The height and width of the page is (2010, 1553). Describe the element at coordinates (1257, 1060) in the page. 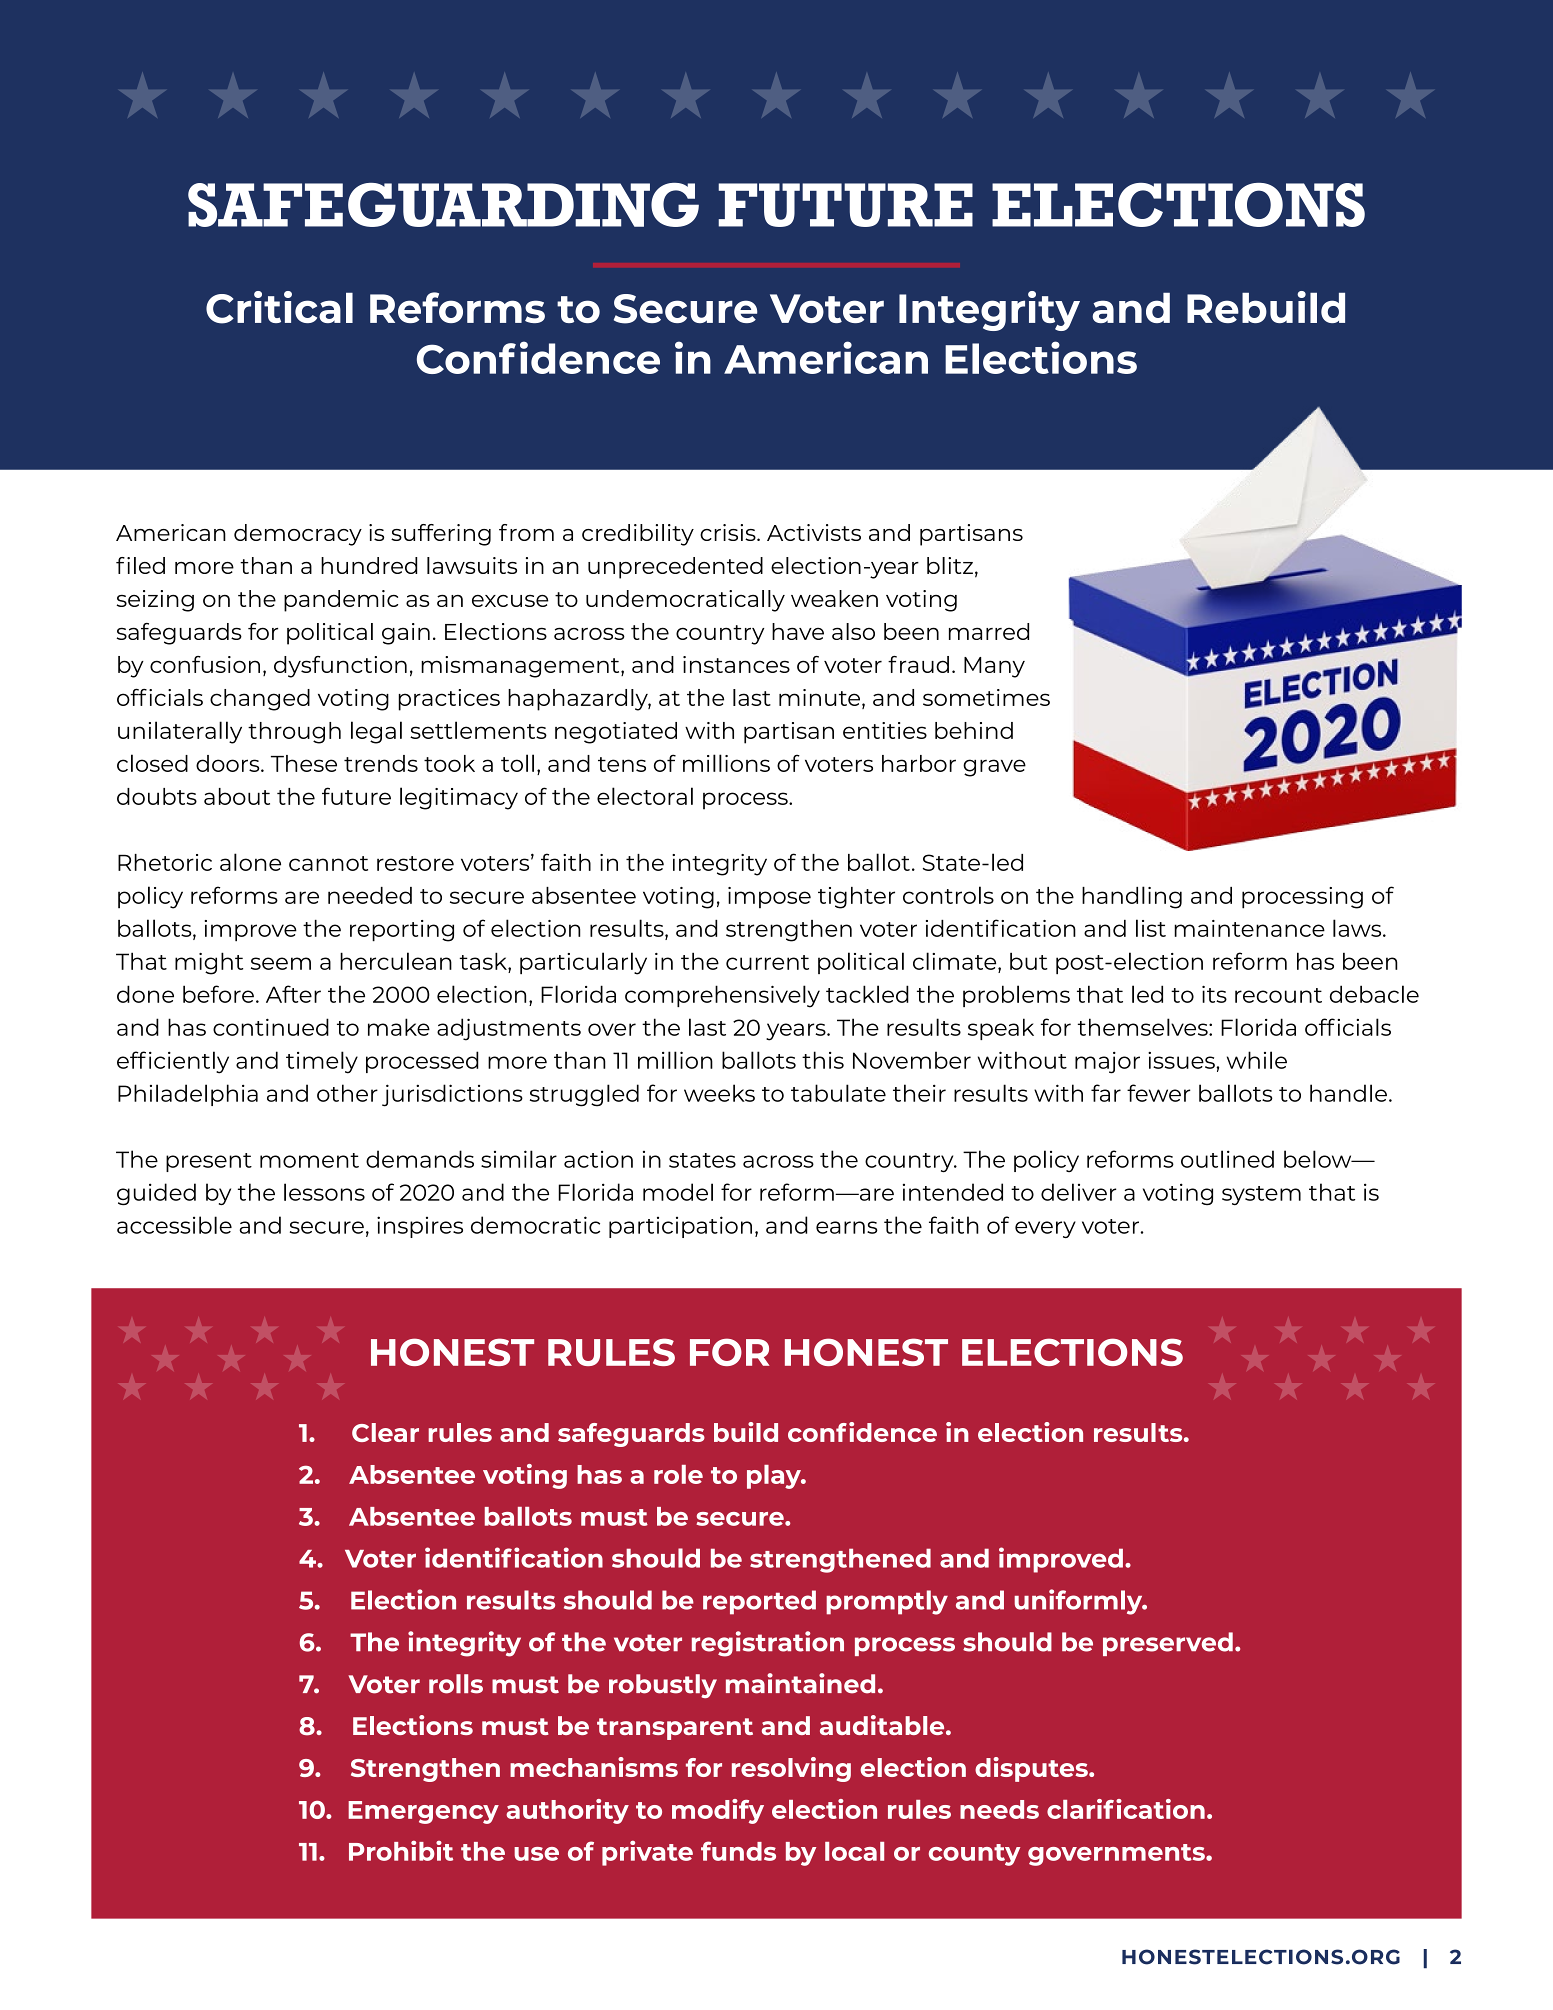

I see `while` at that location.
